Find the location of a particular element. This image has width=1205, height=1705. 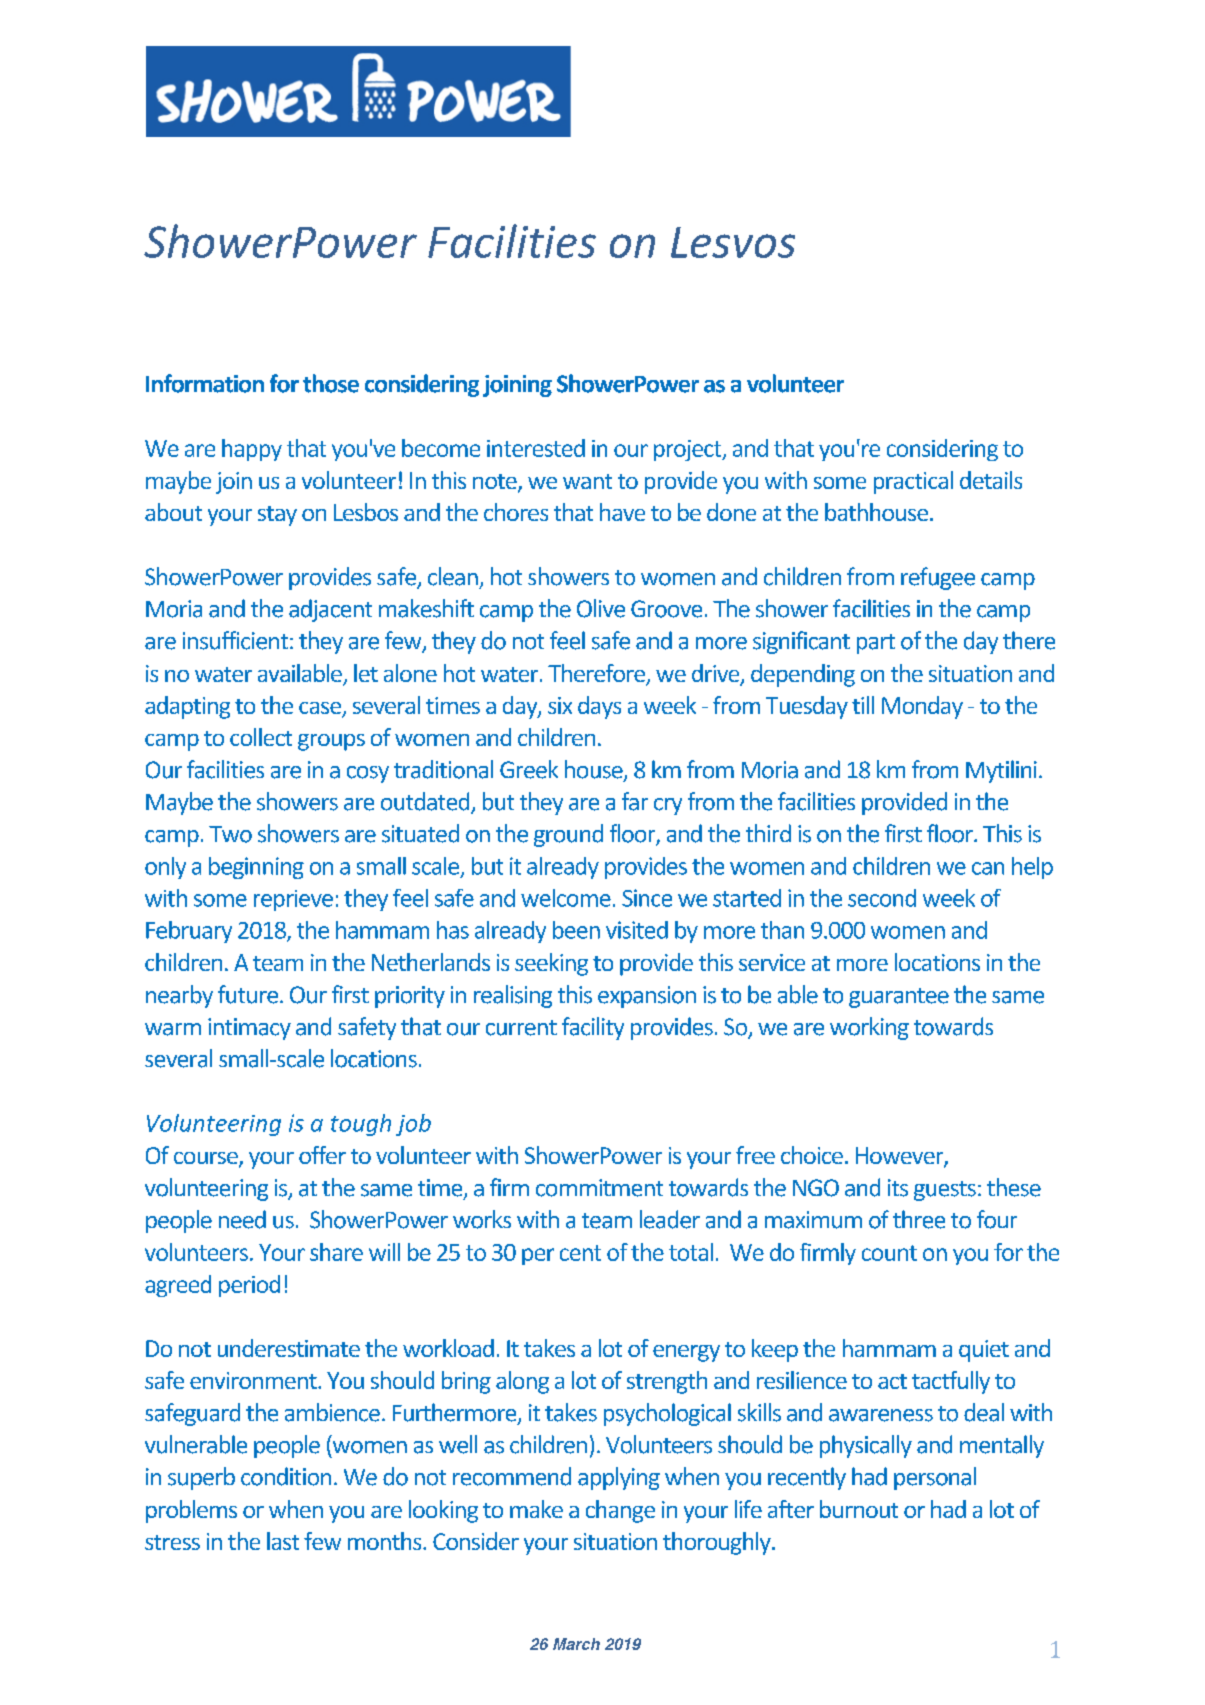

last is located at coordinates (283, 1541).
